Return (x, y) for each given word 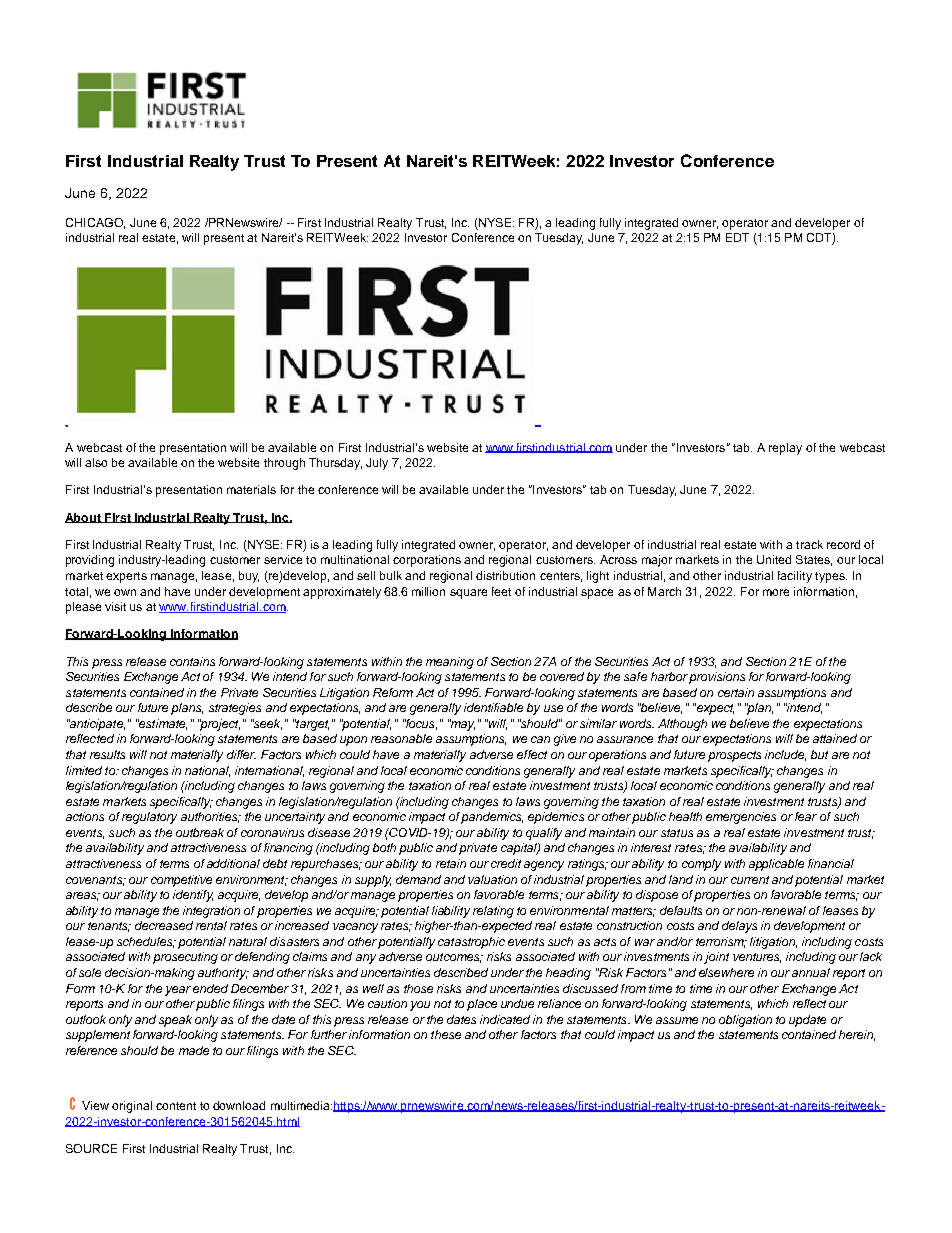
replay (785, 449)
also (96, 462)
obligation (745, 1021)
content (176, 1106)
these (446, 1034)
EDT (737, 237)
